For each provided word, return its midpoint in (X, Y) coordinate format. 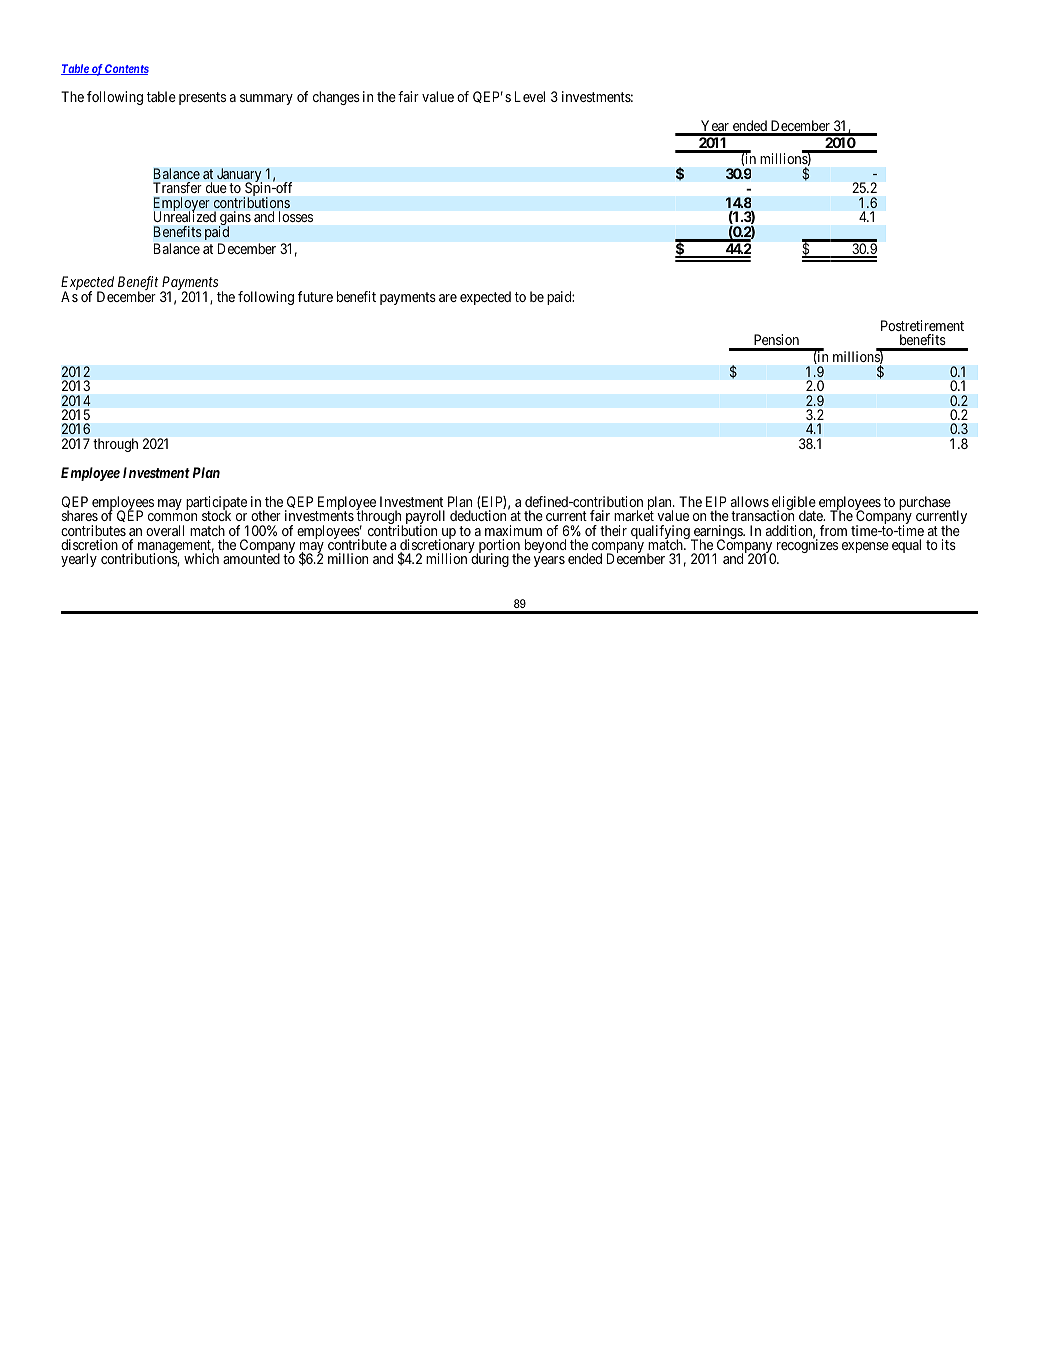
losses (296, 216)
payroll (425, 518)
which (201, 558)
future (315, 296)
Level (530, 96)
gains (235, 219)
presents (202, 98)
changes (336, 98)
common (172, 517)
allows (750, 501)
